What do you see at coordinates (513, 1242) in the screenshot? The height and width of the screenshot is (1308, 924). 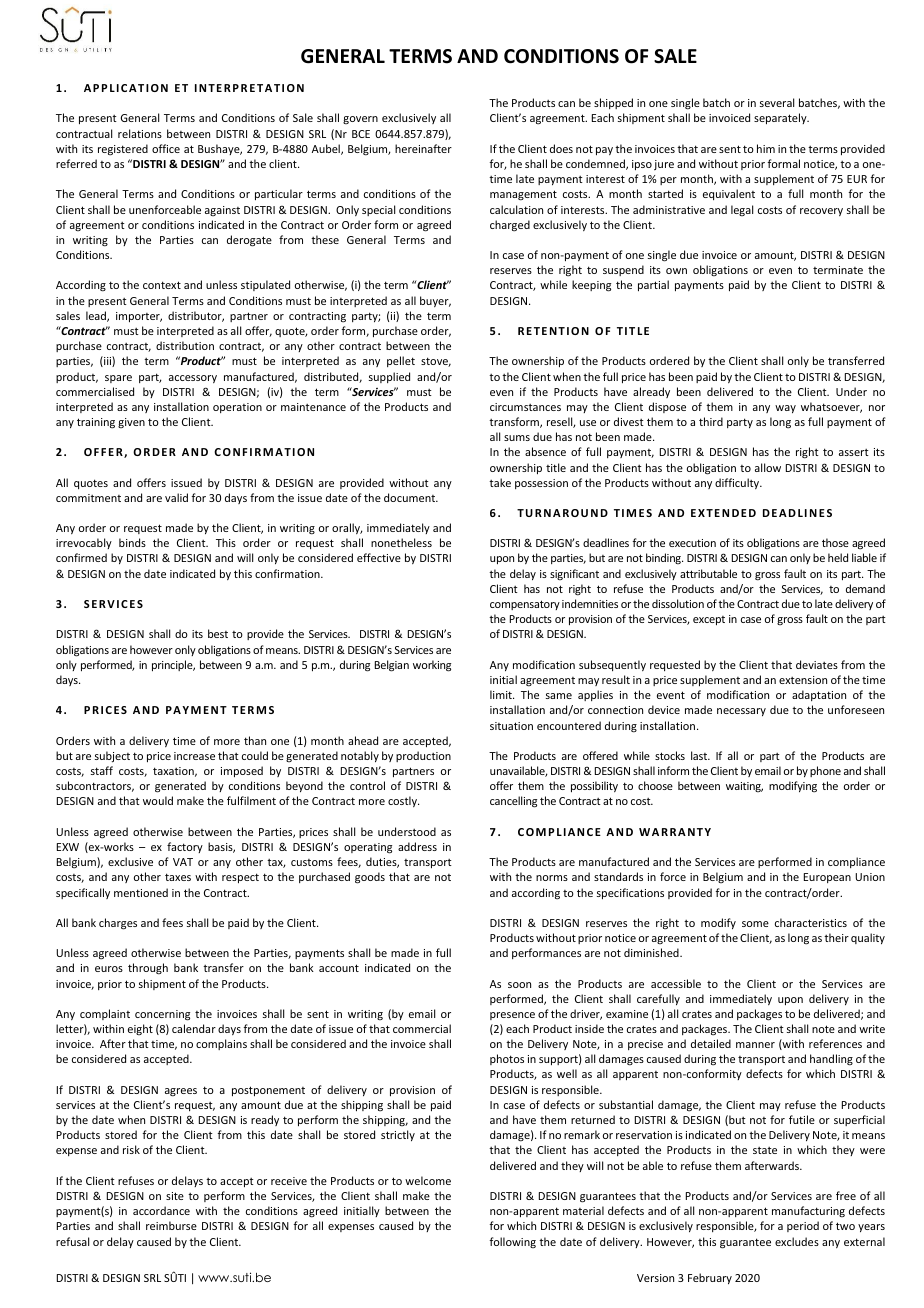 I see `following` at bounding box center [513, 1242].
